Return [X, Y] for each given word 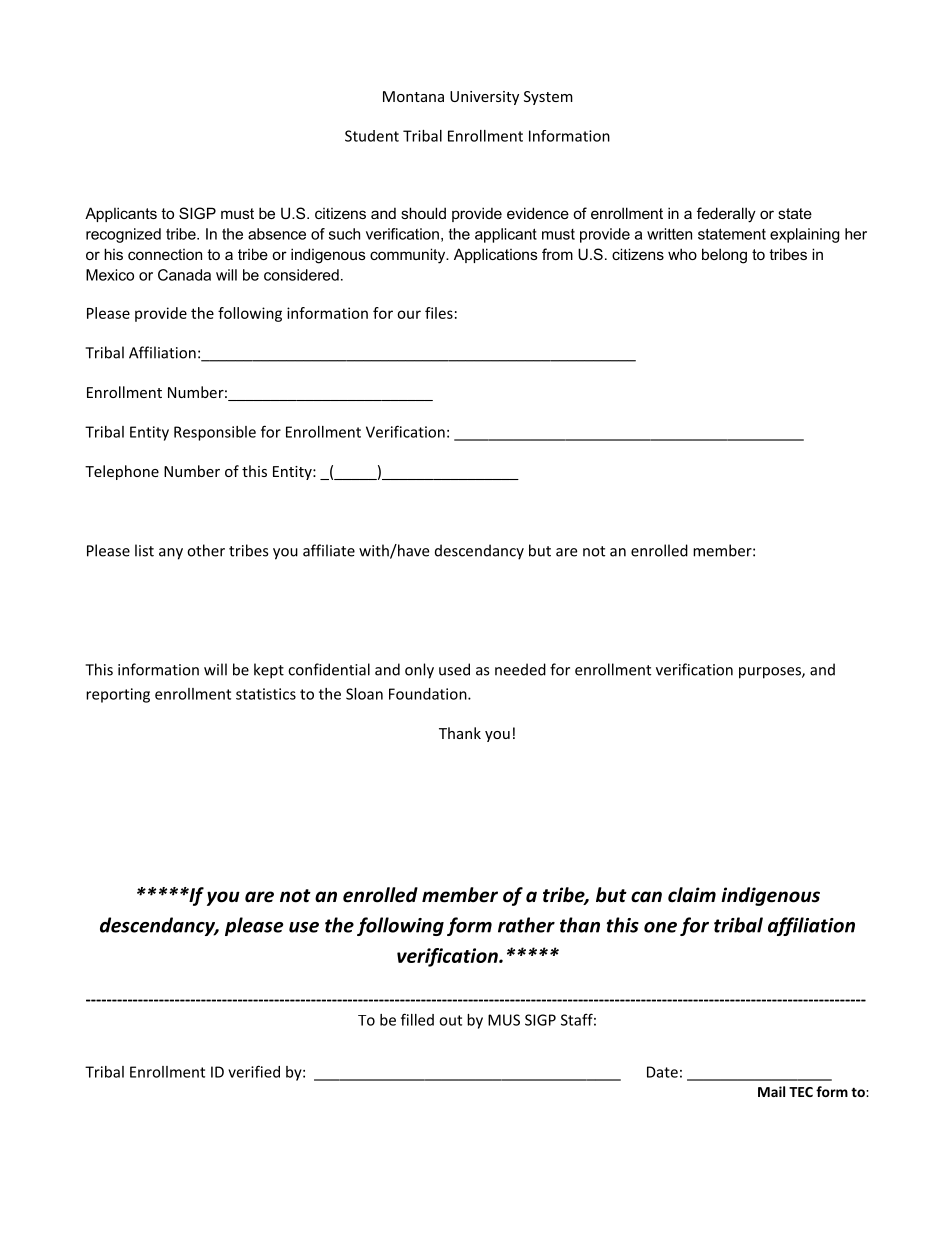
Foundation [429, 694]
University [484, 98]
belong [724, 256]
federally [726, 215]
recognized [123, 235]
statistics [266, 694]
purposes [771, 673]
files [439, 313]
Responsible [215, 433]
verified [254, 1071]
